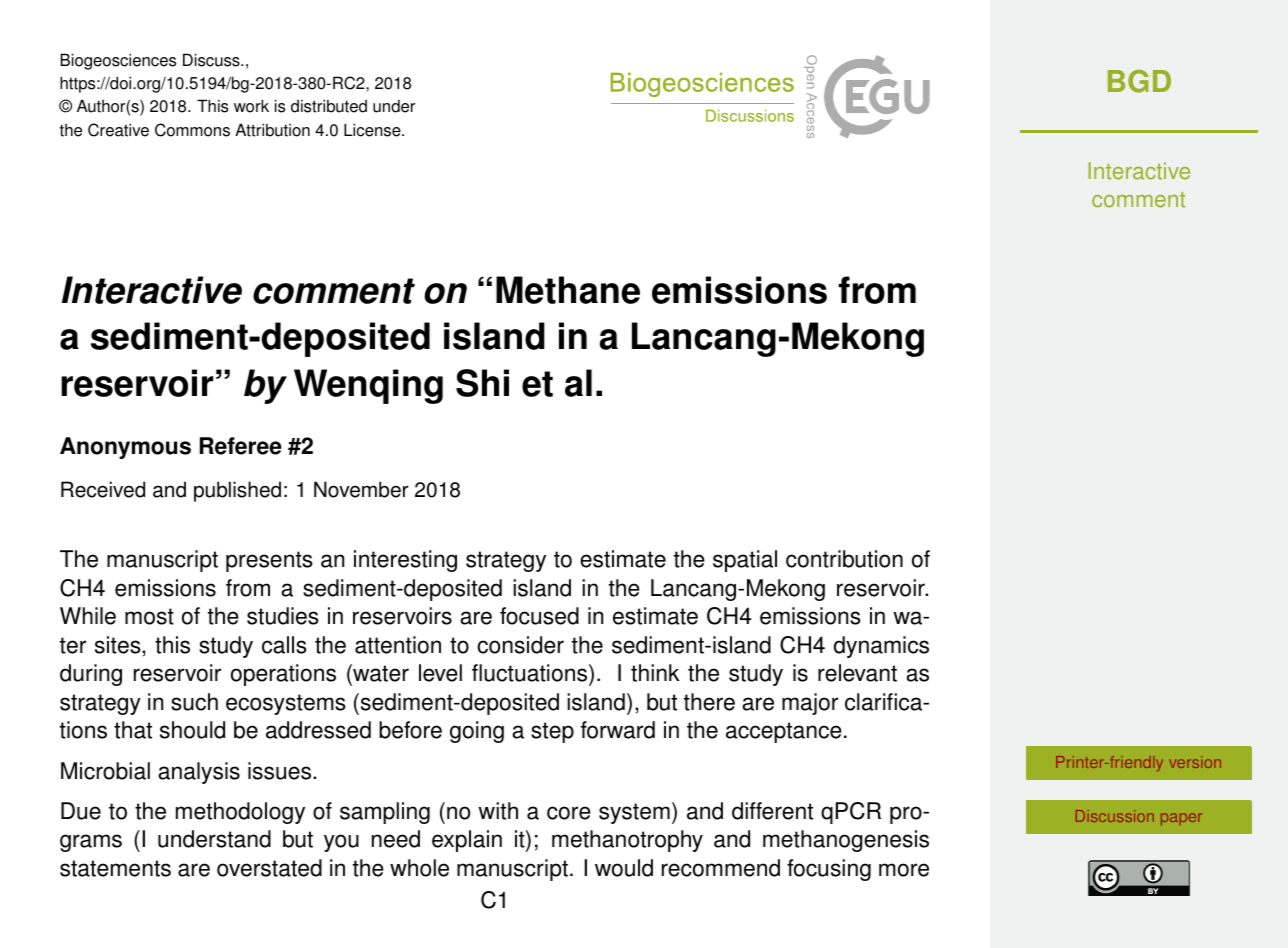 The image size is (1288, 948). I want to click on License, so click(373, 130).
